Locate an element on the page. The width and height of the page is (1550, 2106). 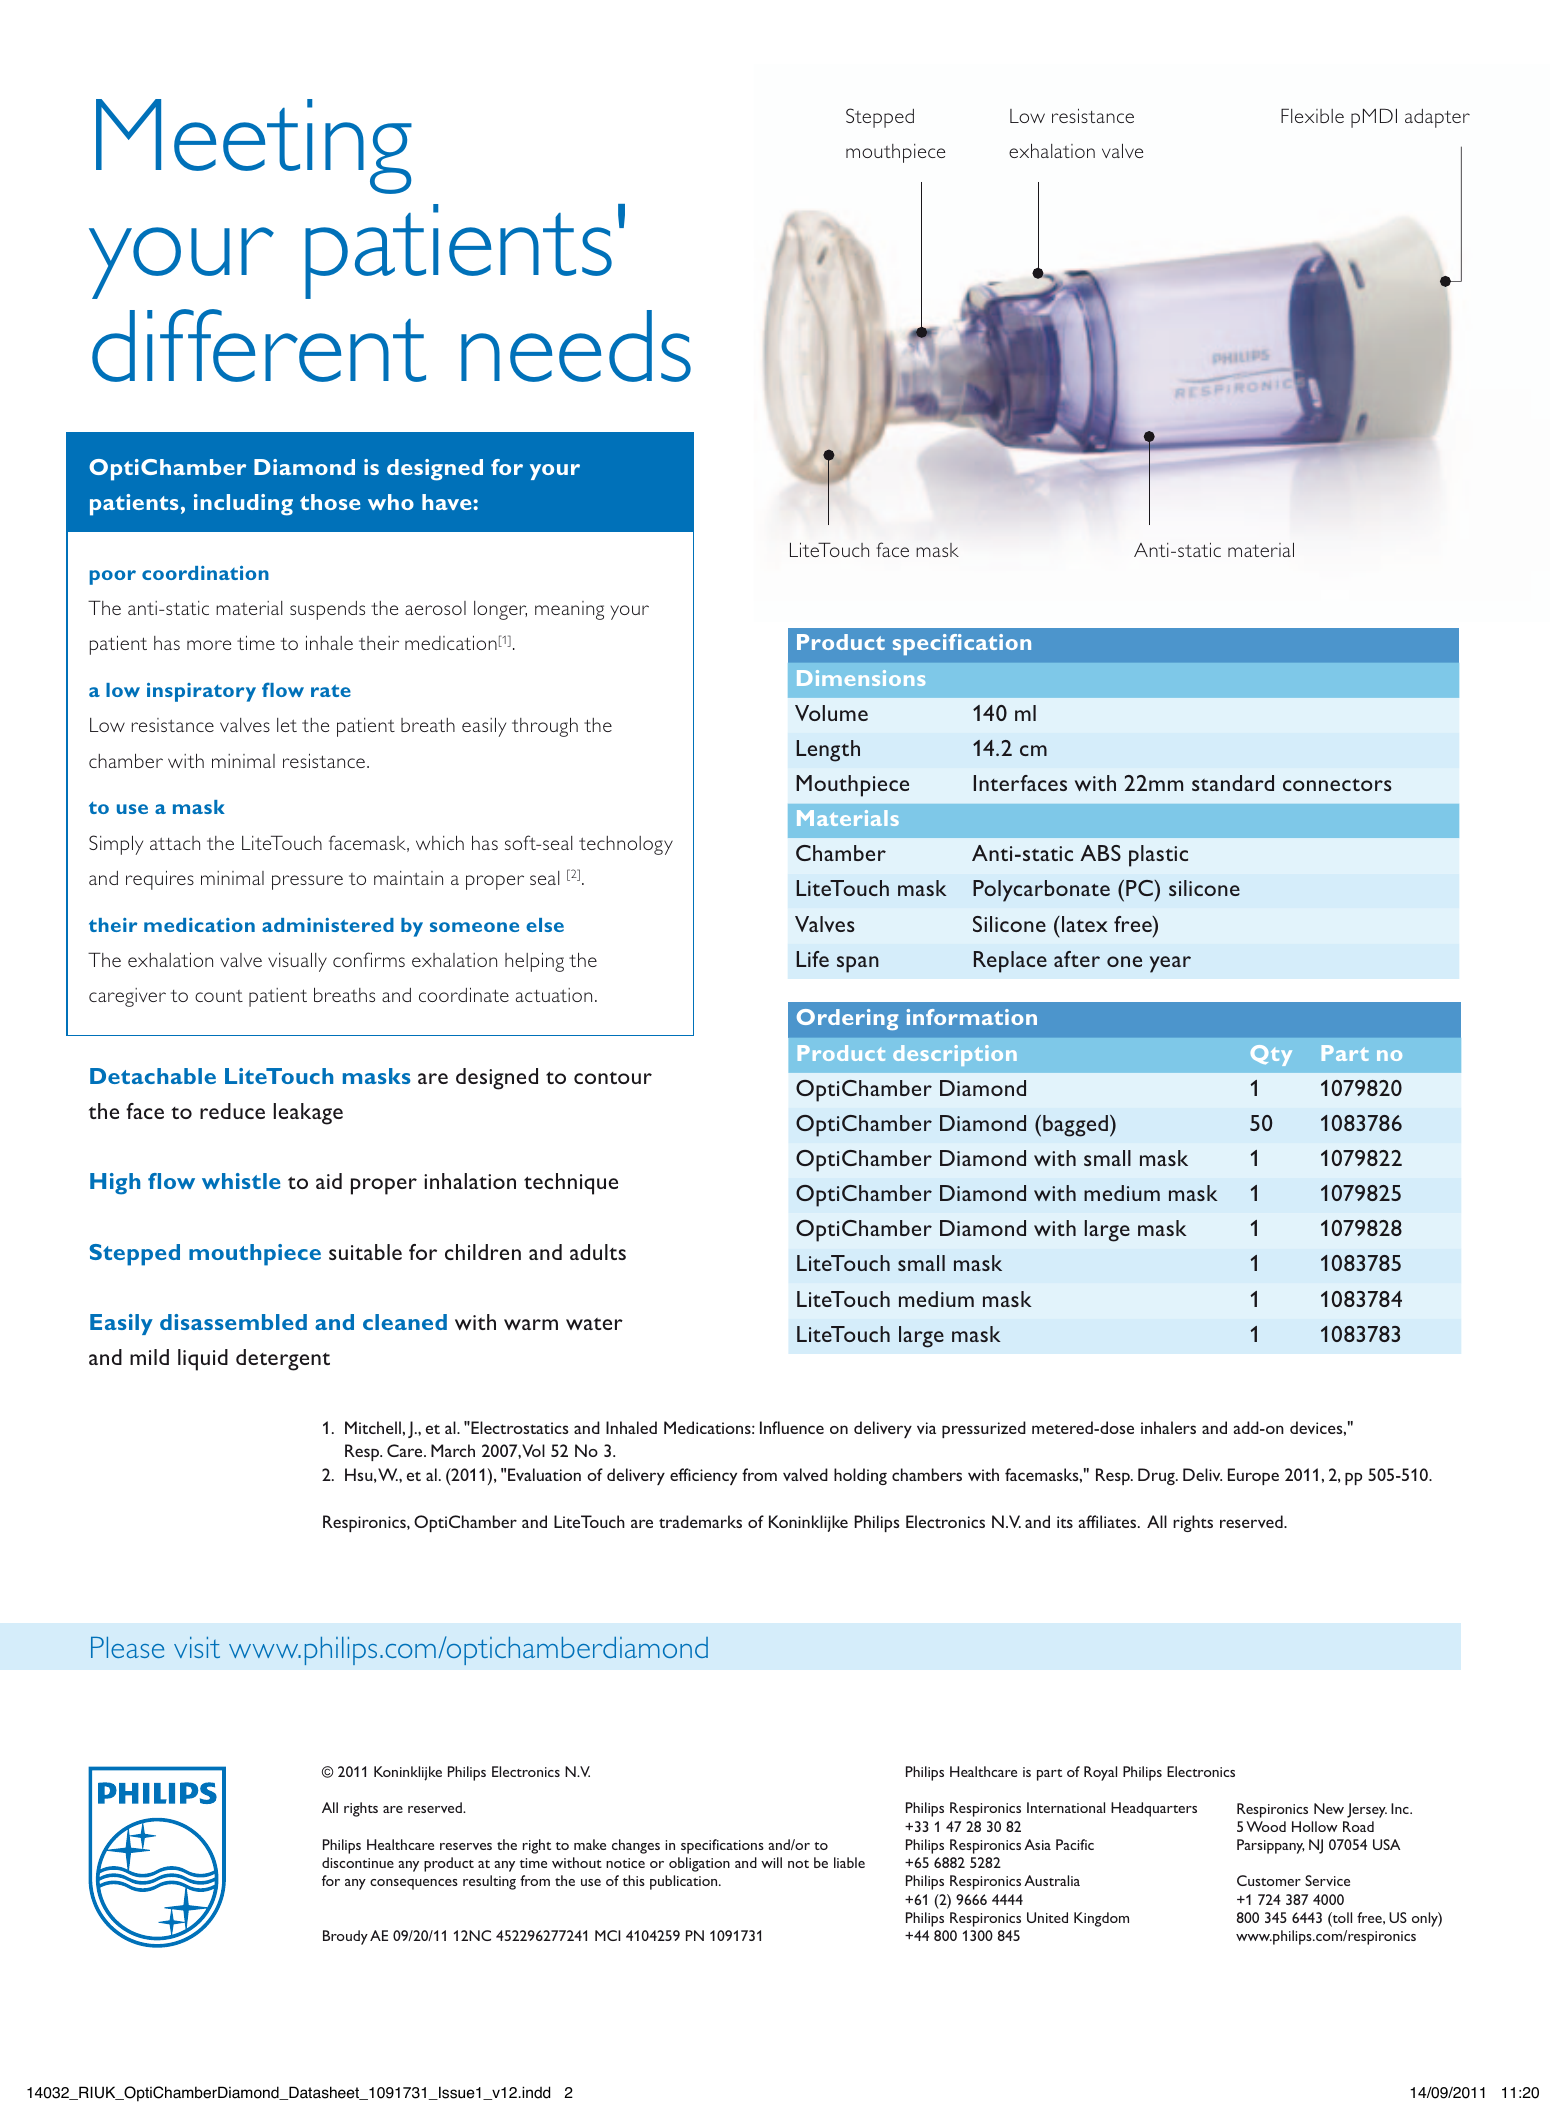
Meeting is located at coordinates (254, 146).
